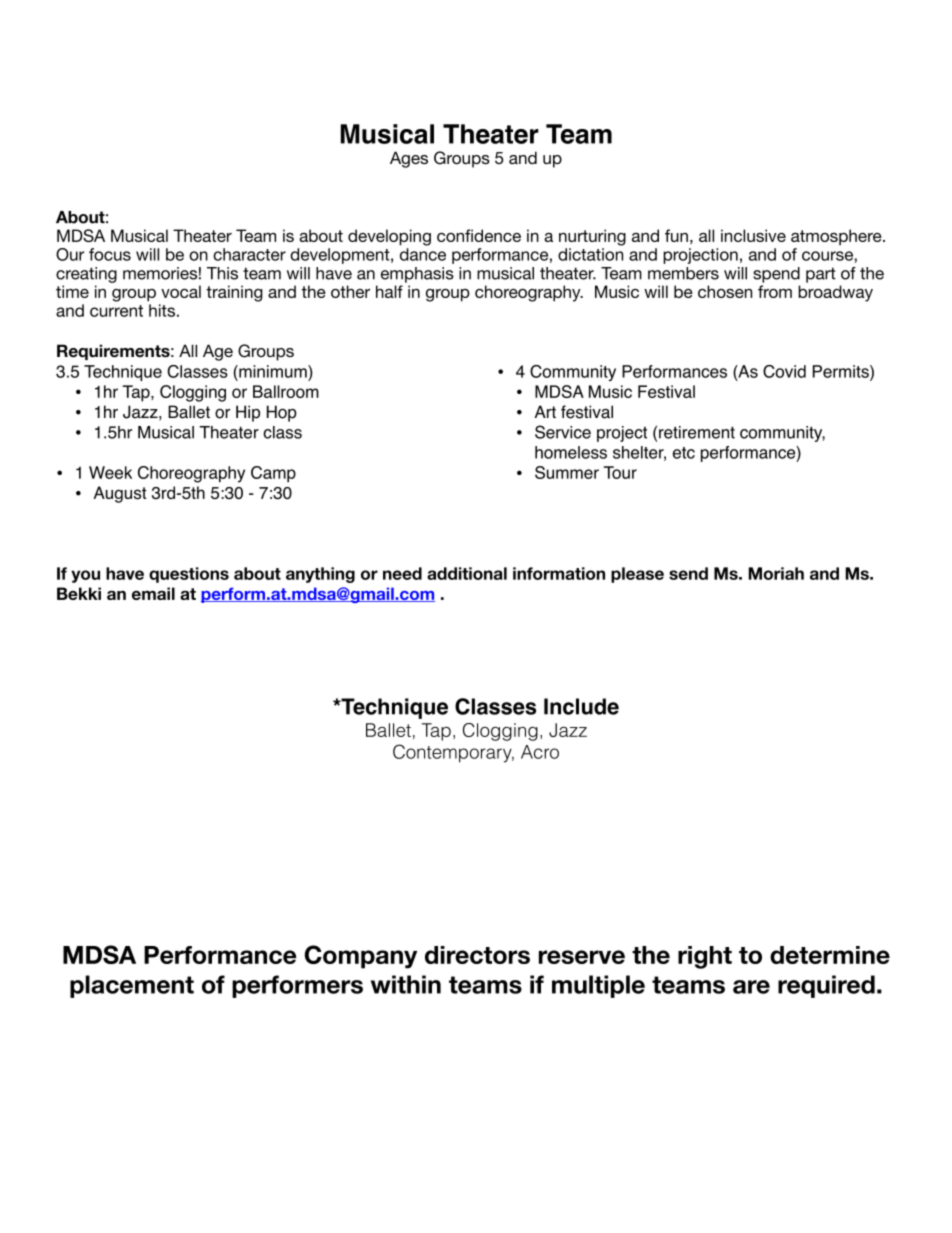 The width and height of the screenshot is (952, 1233). What do you see at coordinates (189, 575) in the screenshot?
I see `questions` at bounding box center [189, 575].
